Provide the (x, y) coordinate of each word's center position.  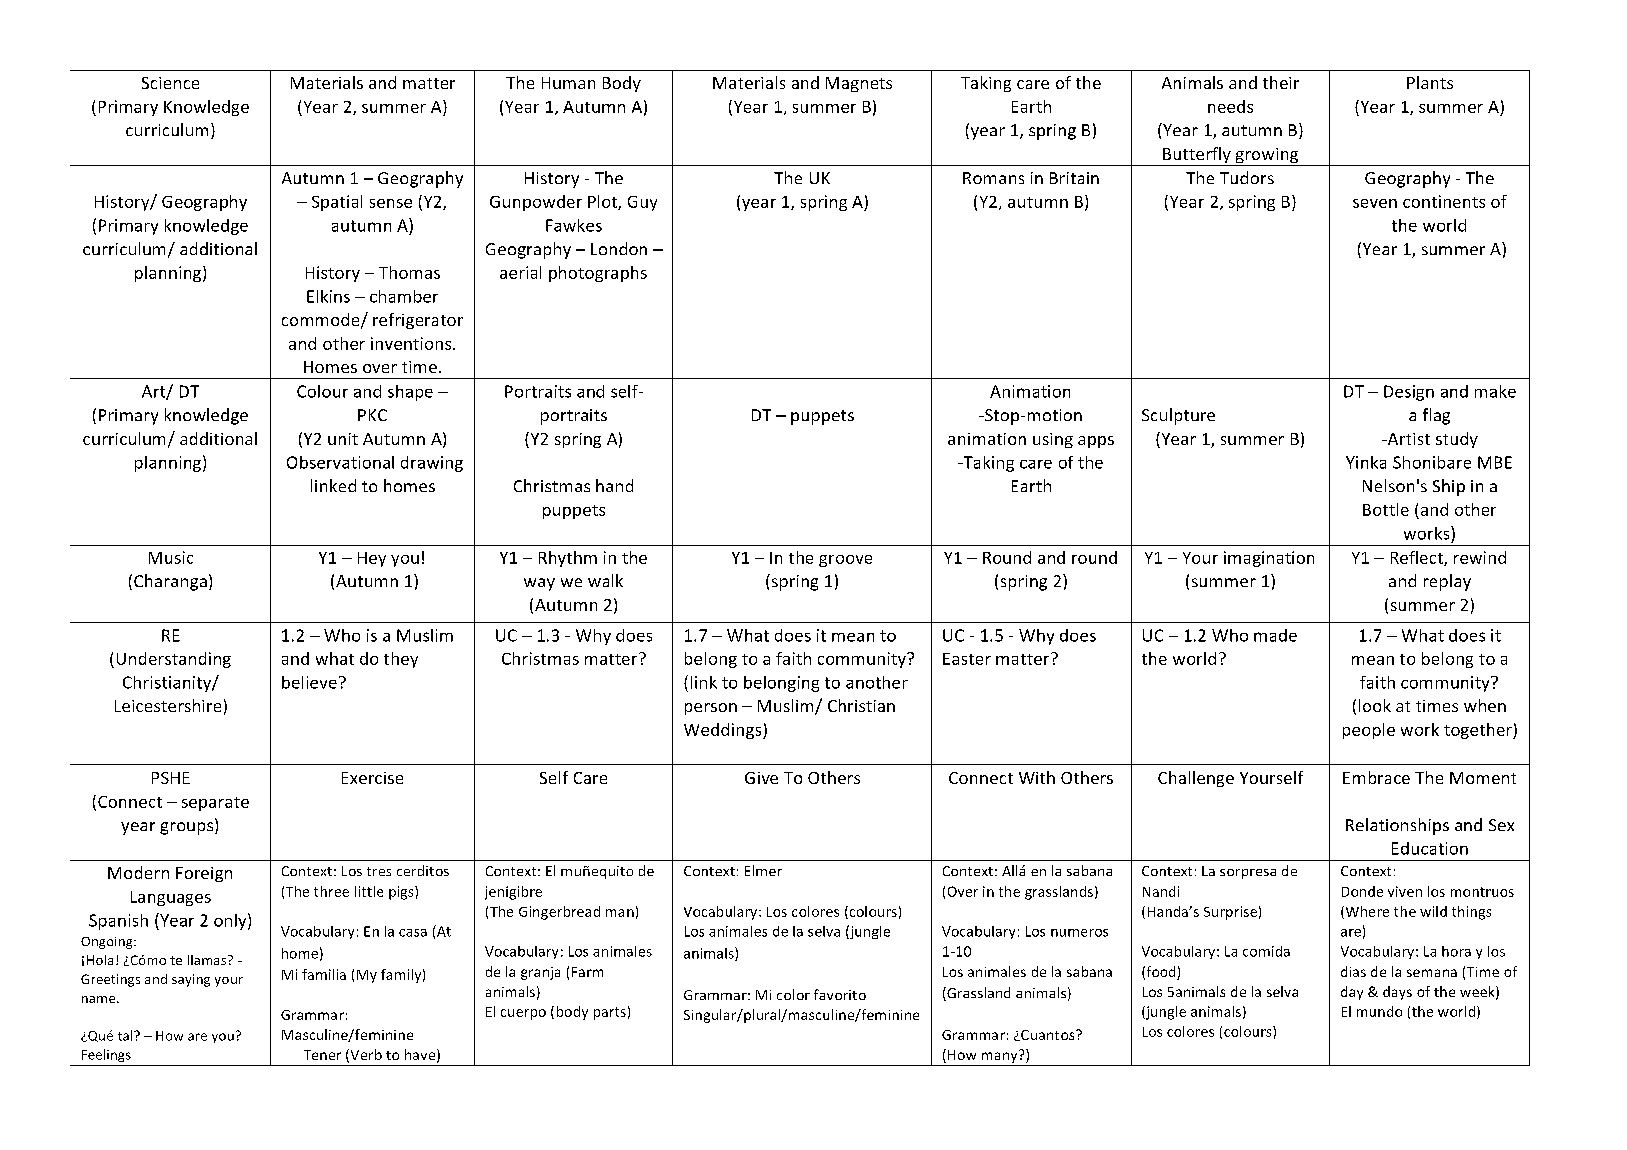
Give (761, 778)
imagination (1269, 559)
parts (610, 1013)
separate (215, 804)
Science (170, 83)
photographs (598, 274)
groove (845, 561)
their (1281, 82)
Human (568, 83)
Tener (322, 1055)
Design (1409, 393)
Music (171, 557)
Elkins (328, 296)
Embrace (1376, 777)
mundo (1379, 1011)
